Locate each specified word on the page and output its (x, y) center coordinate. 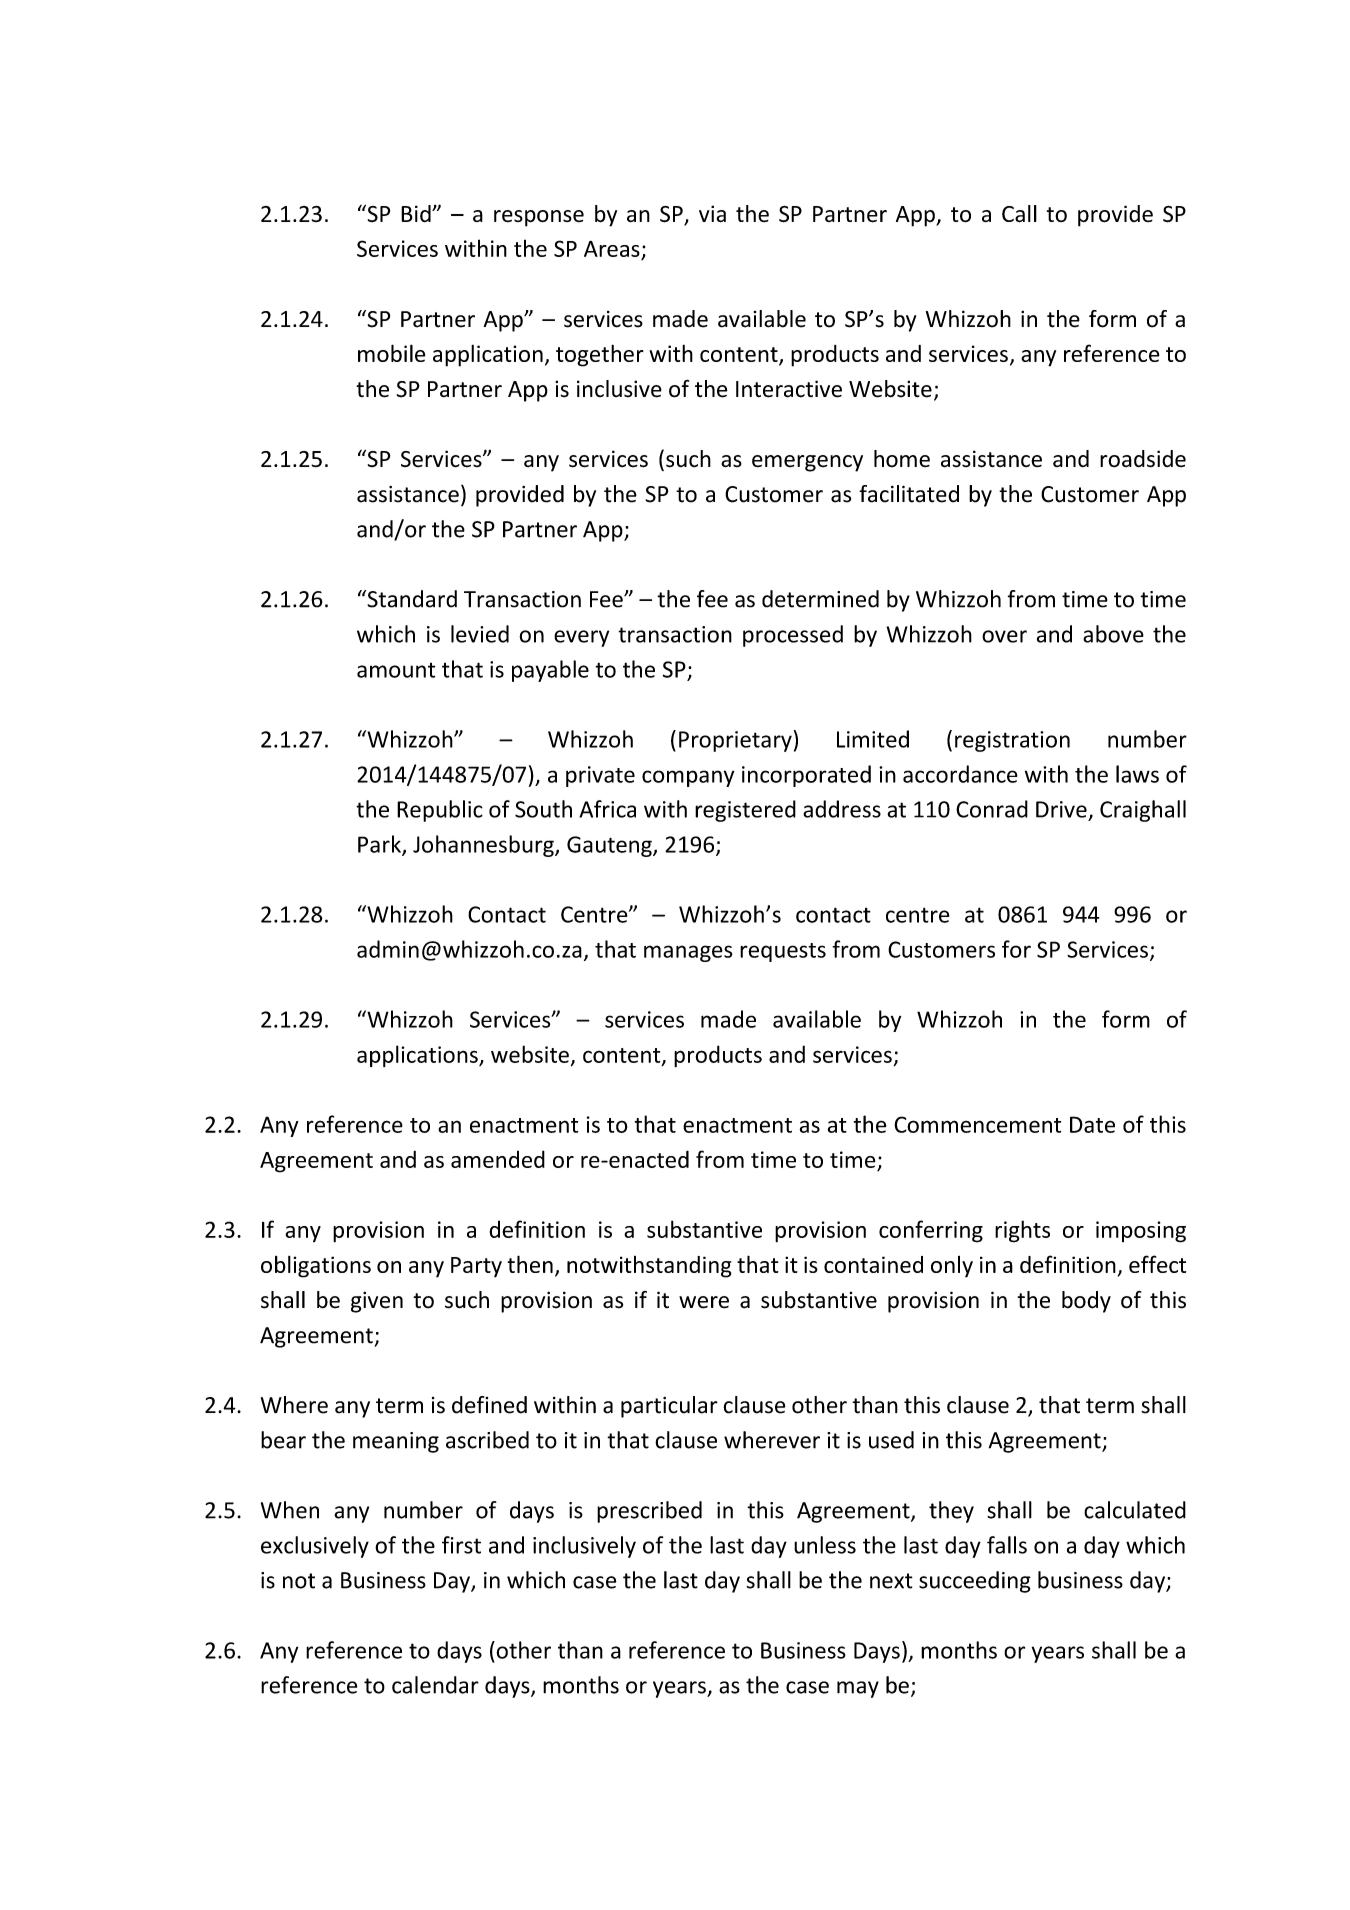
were (704, 1302)
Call (1019, 214)
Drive (1061, 809)
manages (688, 953)
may (858, 1689)
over (1004, 636)
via (712, 214)
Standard (411, 599)
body (1086, 1302)
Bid (417, 213)
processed (793, 636)
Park (380, 845)
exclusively (315, 1547)
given (377, 1302)
